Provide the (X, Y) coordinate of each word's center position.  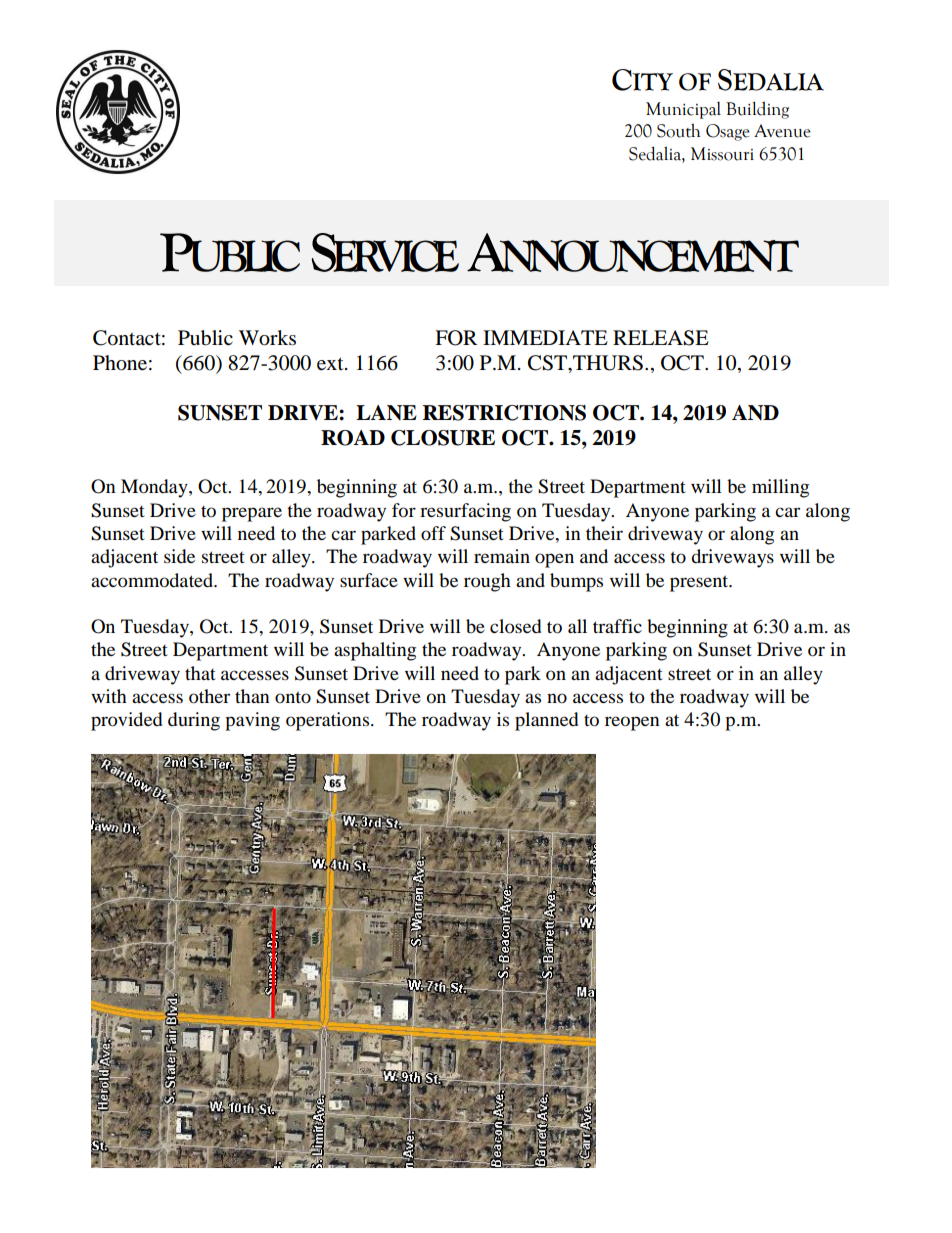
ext (331, 364)
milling (780, 488)
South (678, 130)
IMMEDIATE (545, 337)
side (179, 556)
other (209, 696)
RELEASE (661, 338)
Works (267, 338)
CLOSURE (443, 438)
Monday (155, 488)
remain (502, 556)
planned (546, 721)
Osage (728, 132)
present (700, 583)
